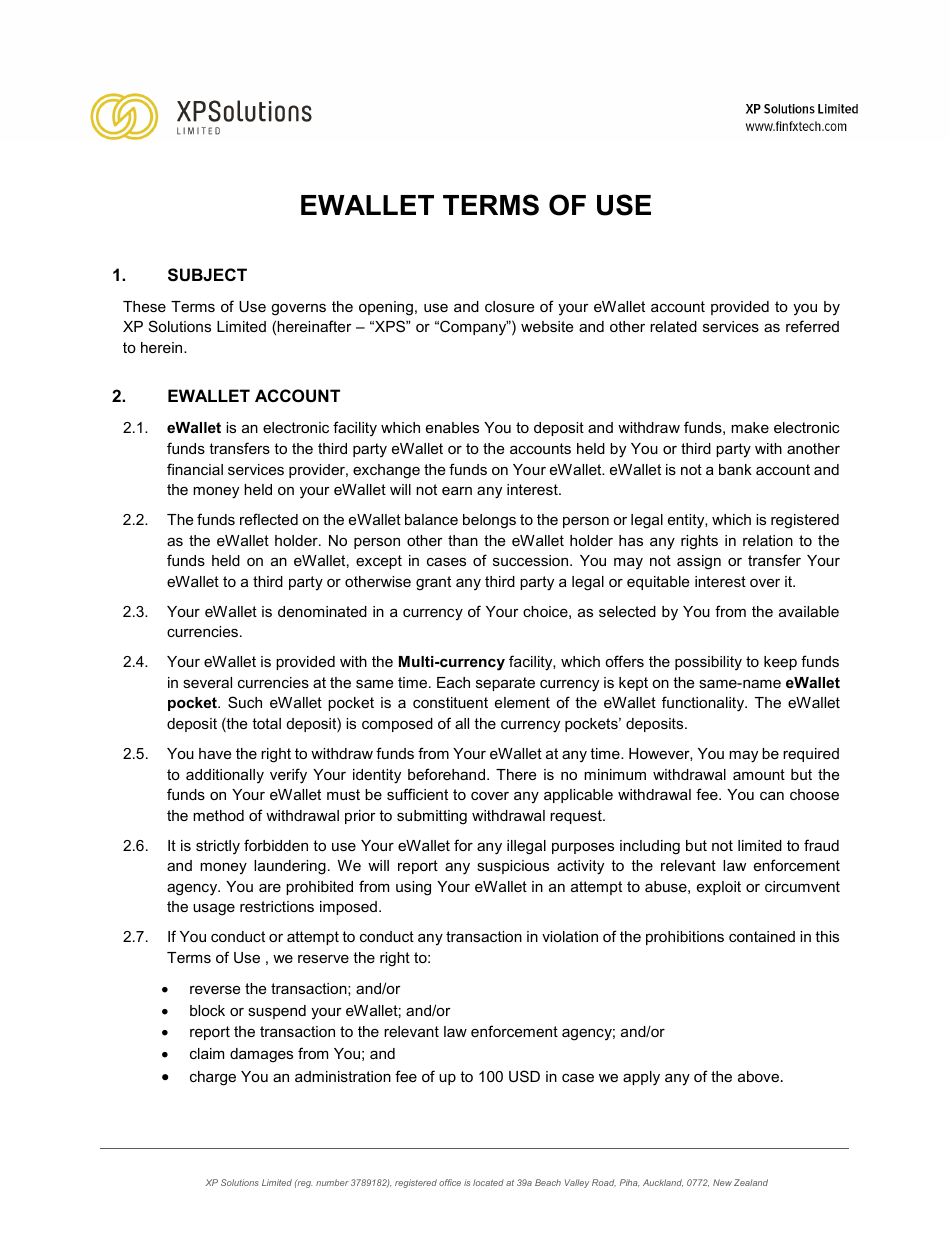 The height and width of the screenshot is (1233, 952). Describe the element at coordinates (332, 1182) in the screenshot. I see `number` at that location.
